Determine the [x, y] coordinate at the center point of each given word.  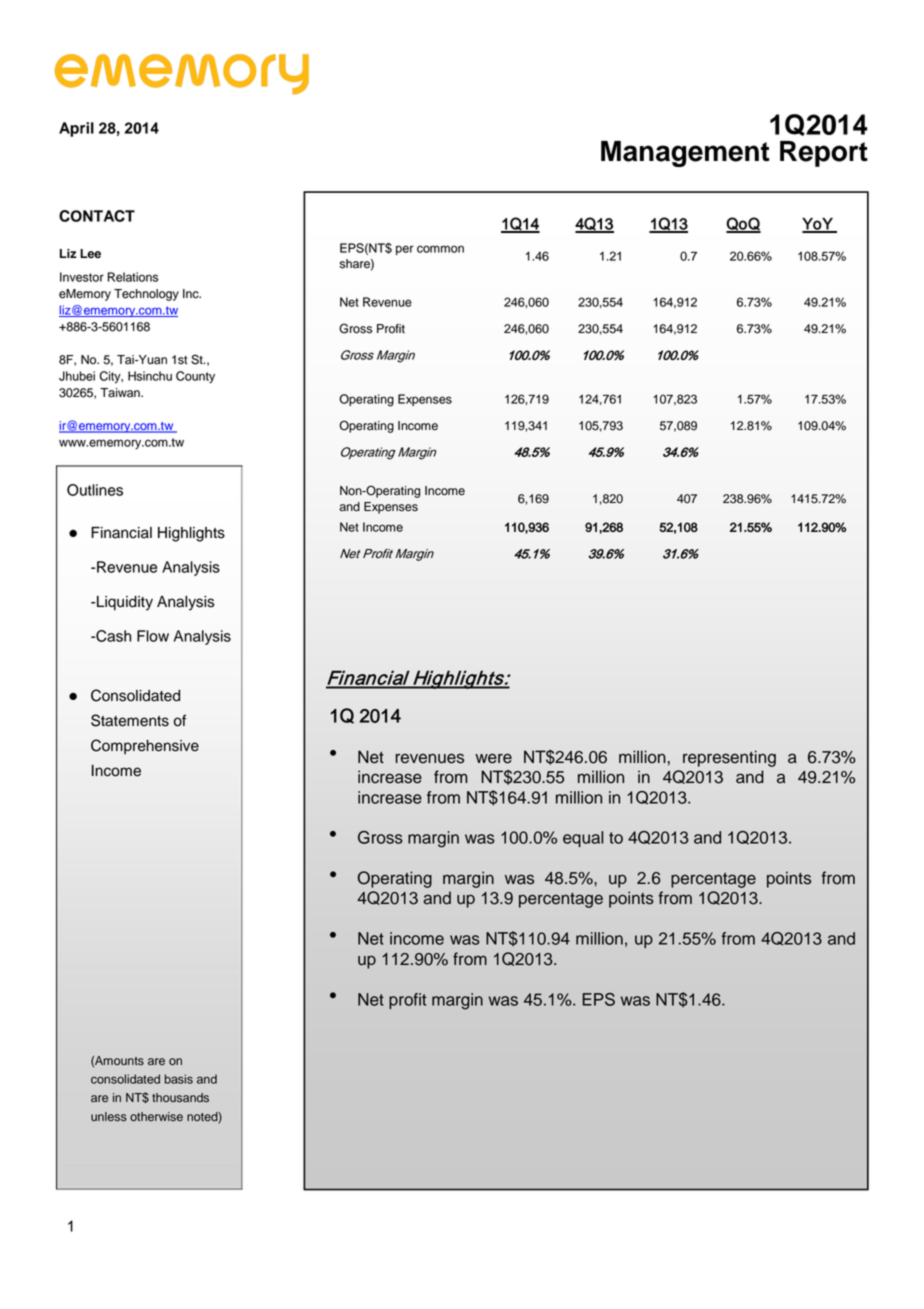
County [195, 377]
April [76, 129]
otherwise [156, 1117]
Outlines [95, 490]
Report [824, 154]
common [440, 249]
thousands [180, 1098]
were [493, 758]
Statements [130, 720]
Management [685, 154]
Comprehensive [145, 747]
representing [729, 758]
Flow [153, 636]
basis [179, 1079]
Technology [146, 295]
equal [583, 839]
